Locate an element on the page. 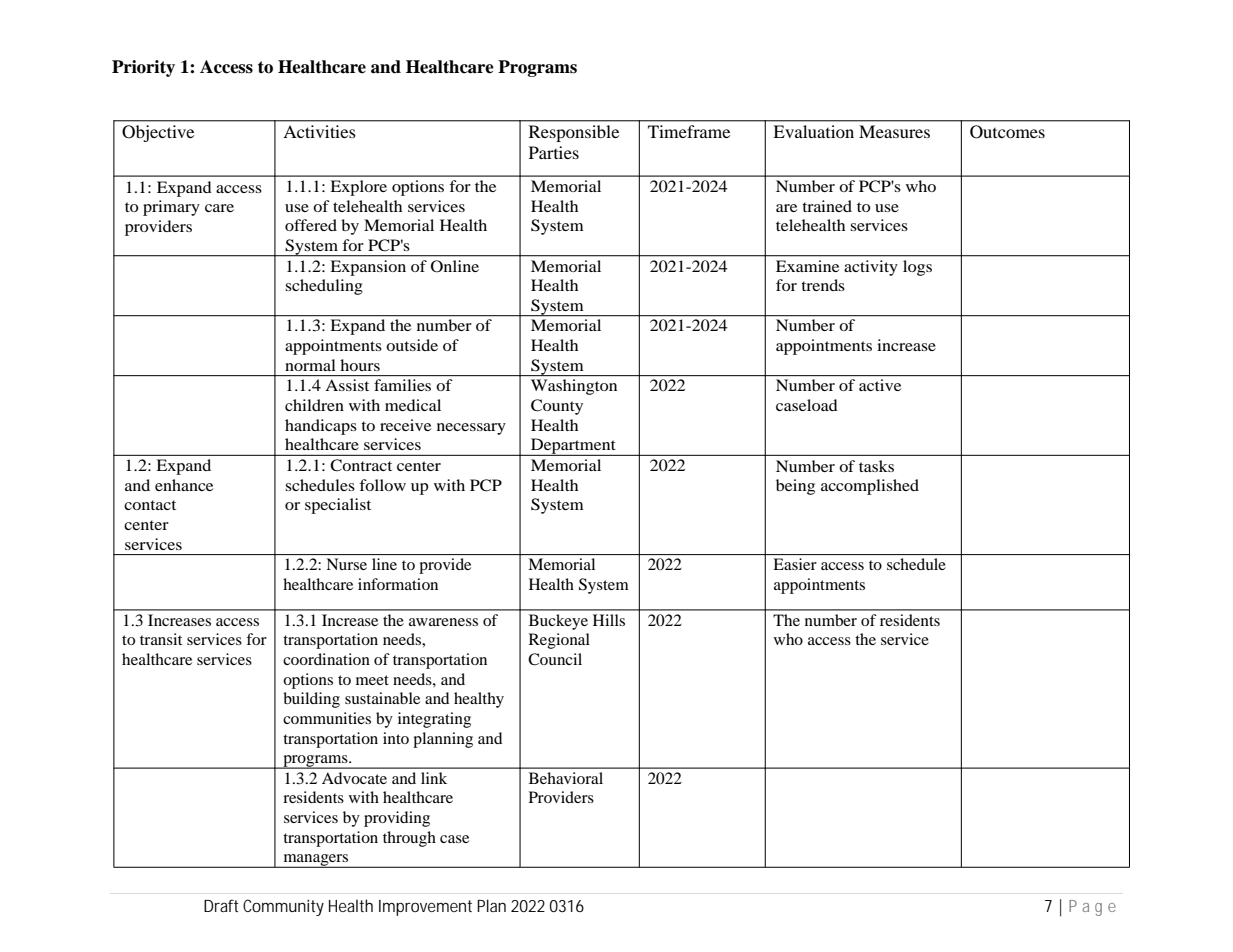  Department is located at coordinates (573, 447).
